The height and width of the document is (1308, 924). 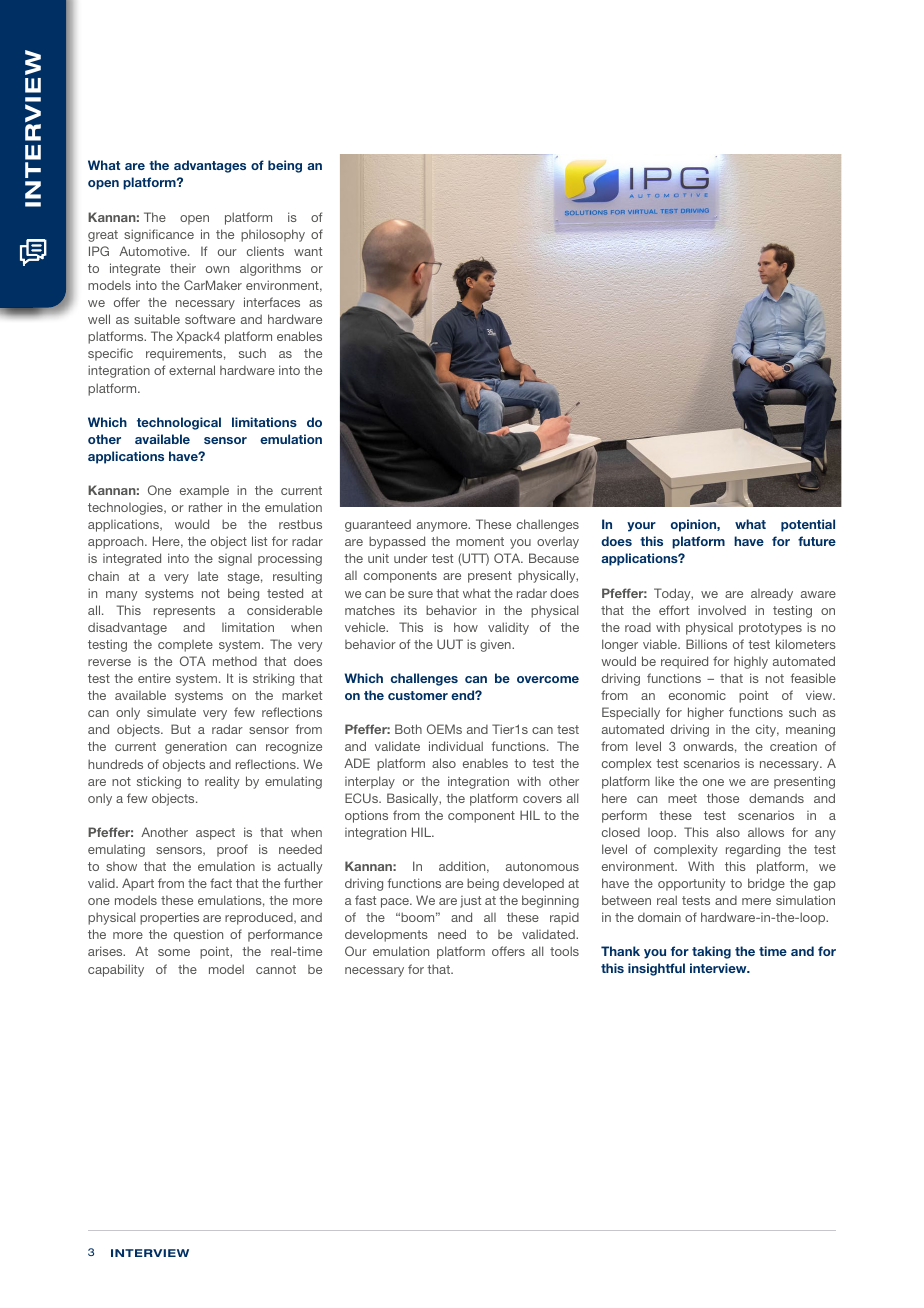 I want to click on customer, so click(x=418, y=695).
